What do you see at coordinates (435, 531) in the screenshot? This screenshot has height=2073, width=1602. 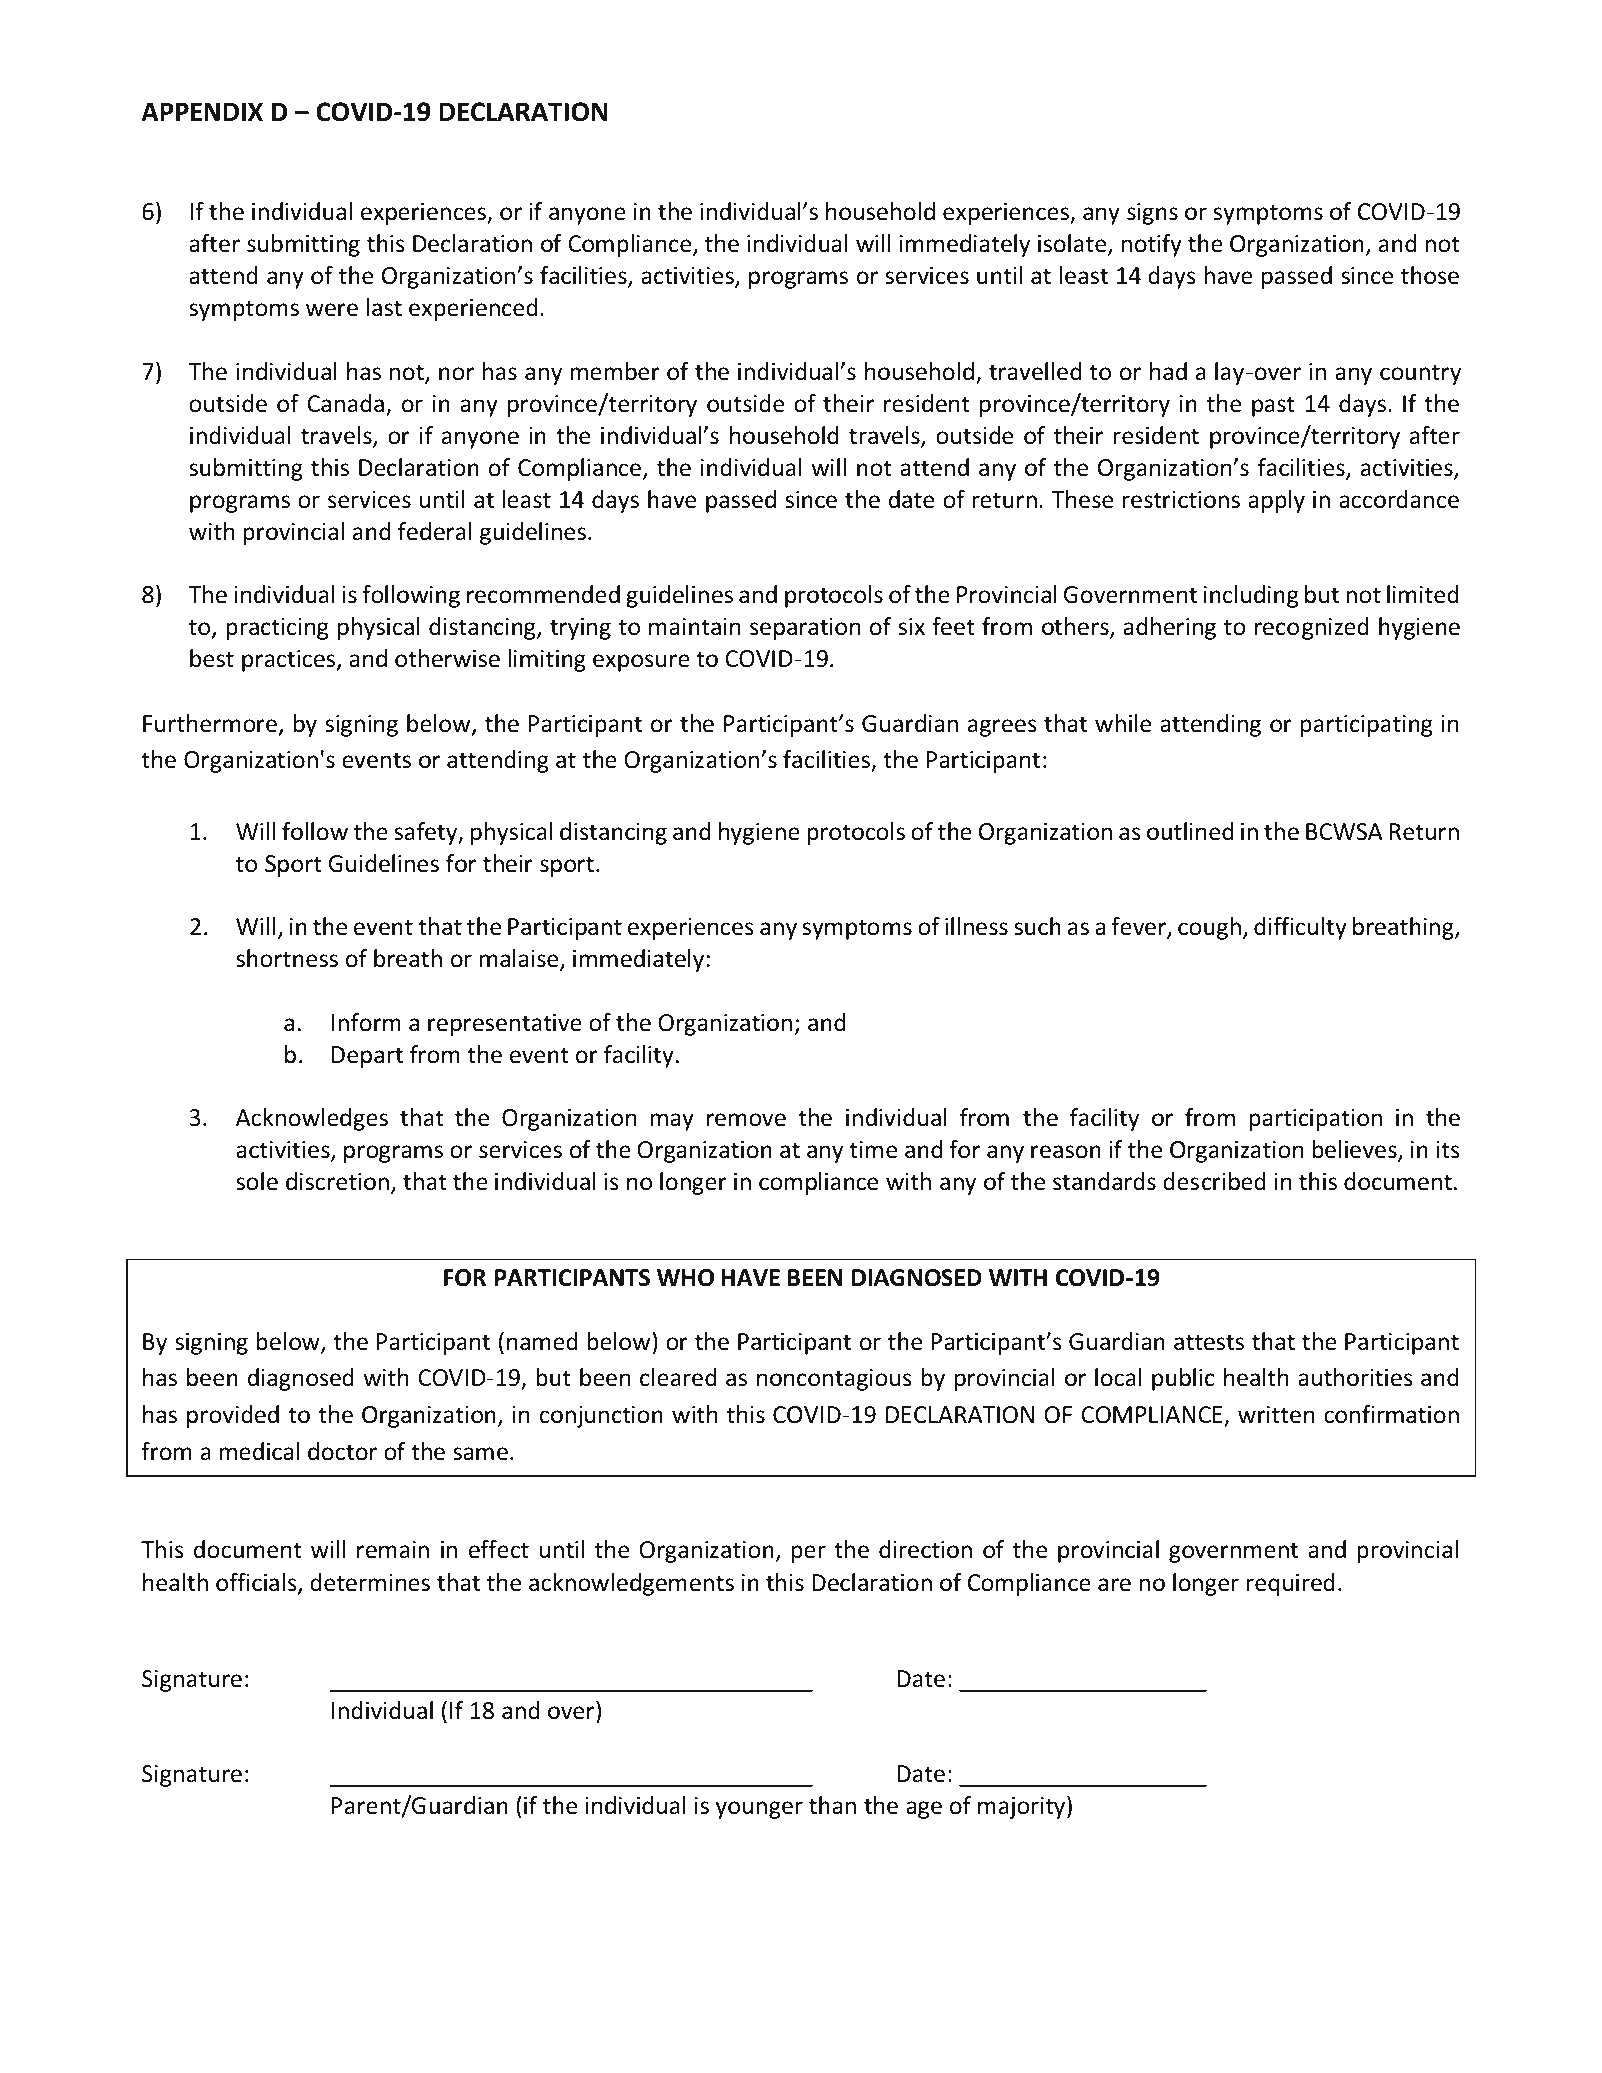 I see `federal` at bounding box center [435, 531].
